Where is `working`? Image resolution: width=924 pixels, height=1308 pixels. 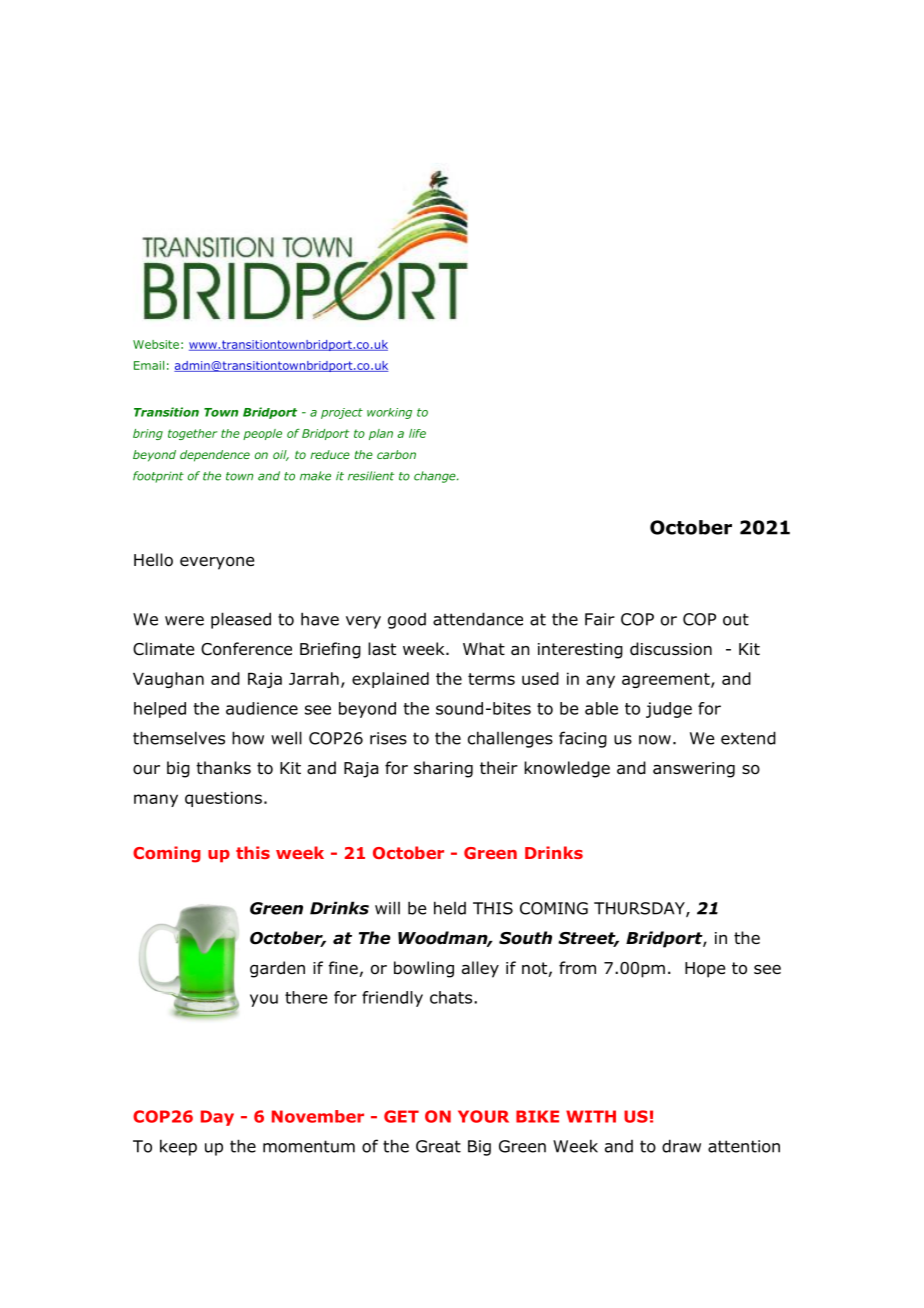
working is located at coordinates (389, 413).
